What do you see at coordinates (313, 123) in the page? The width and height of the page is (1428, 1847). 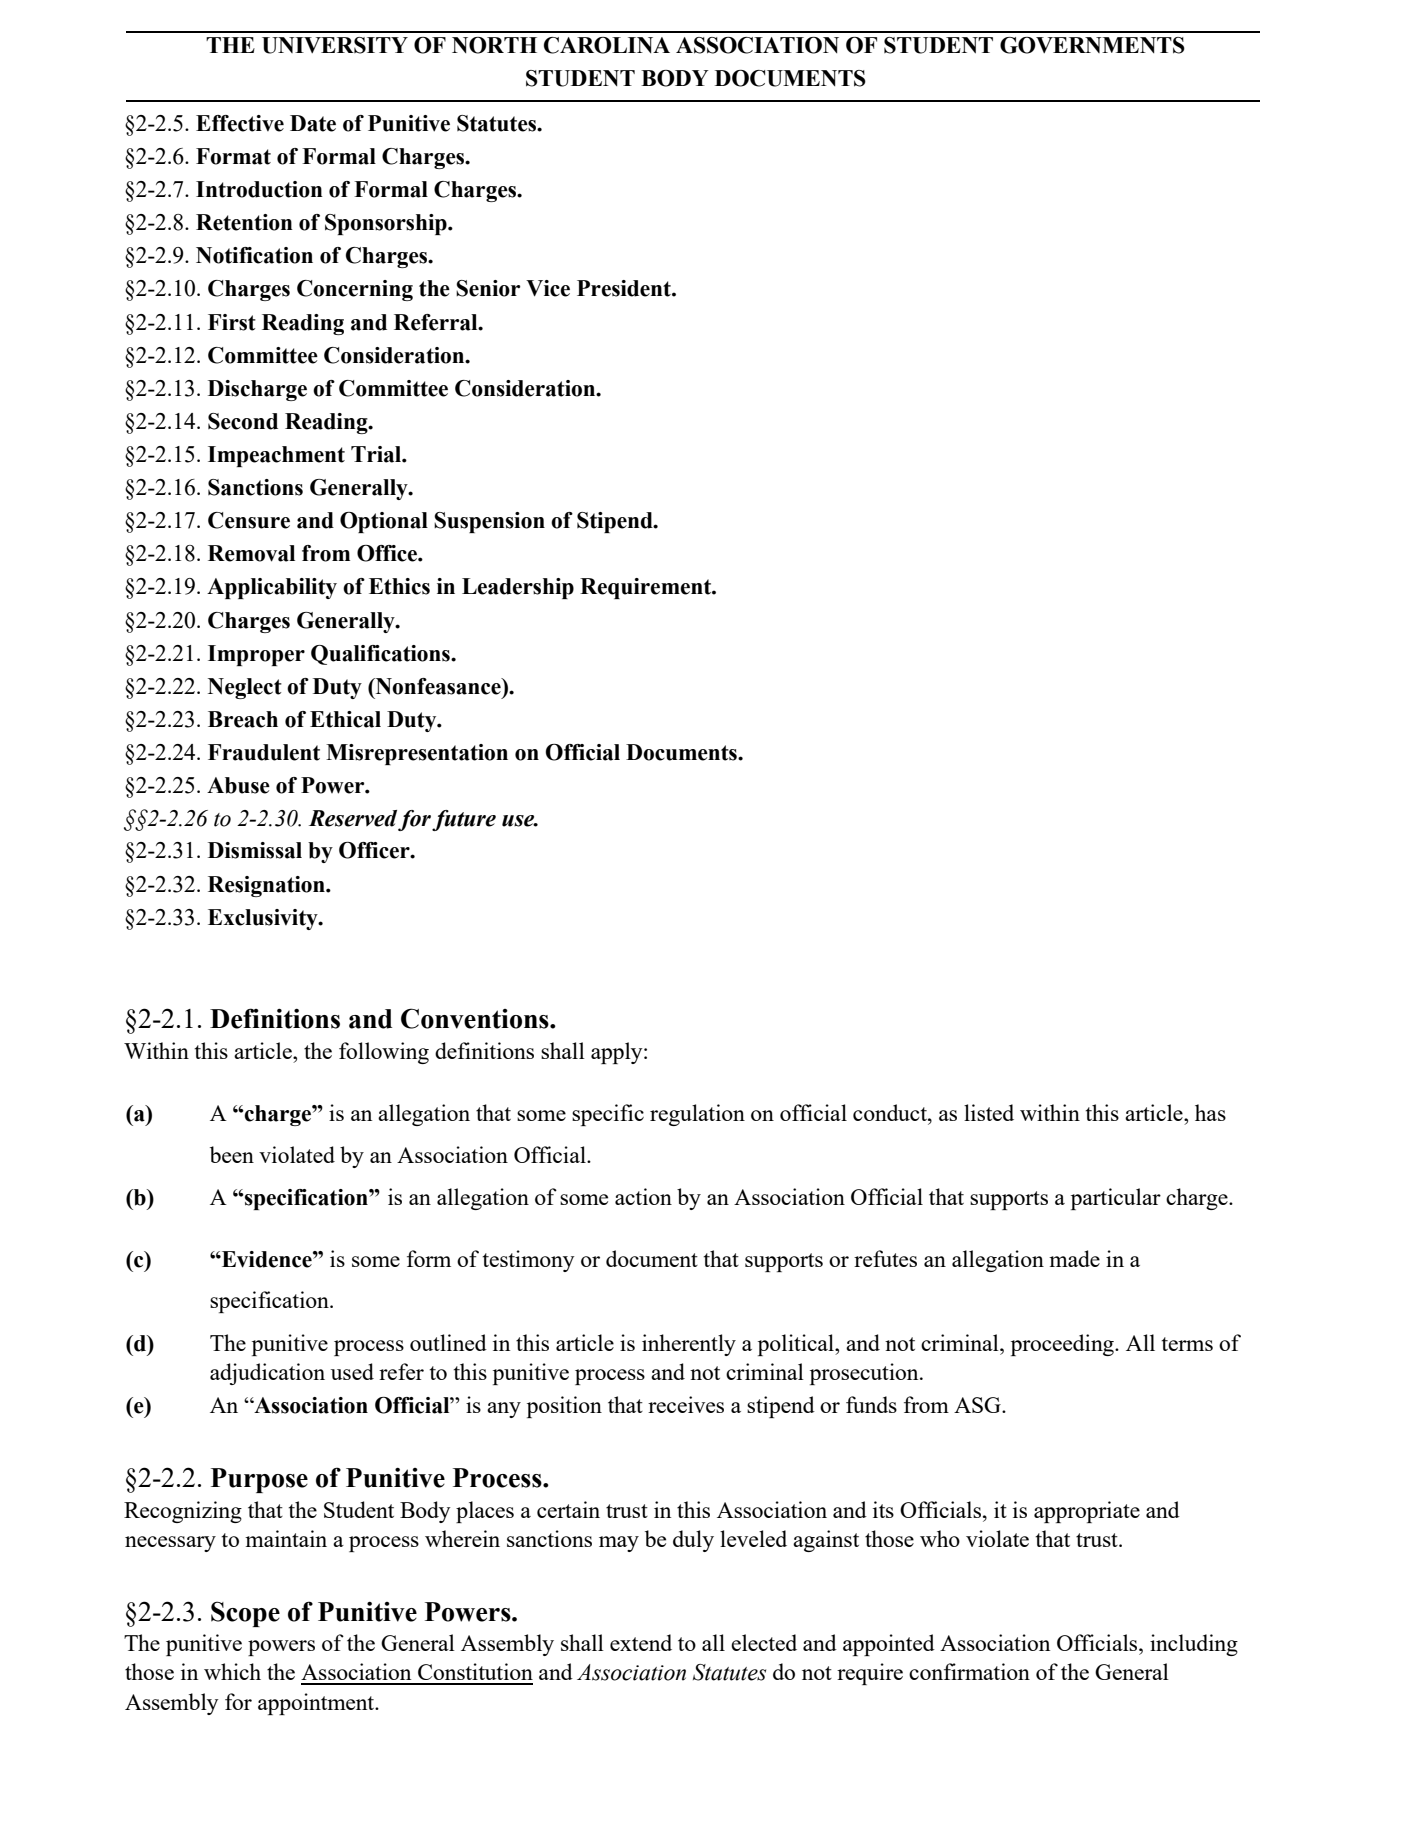 I see `Date` at bounding box center [313, 123].
